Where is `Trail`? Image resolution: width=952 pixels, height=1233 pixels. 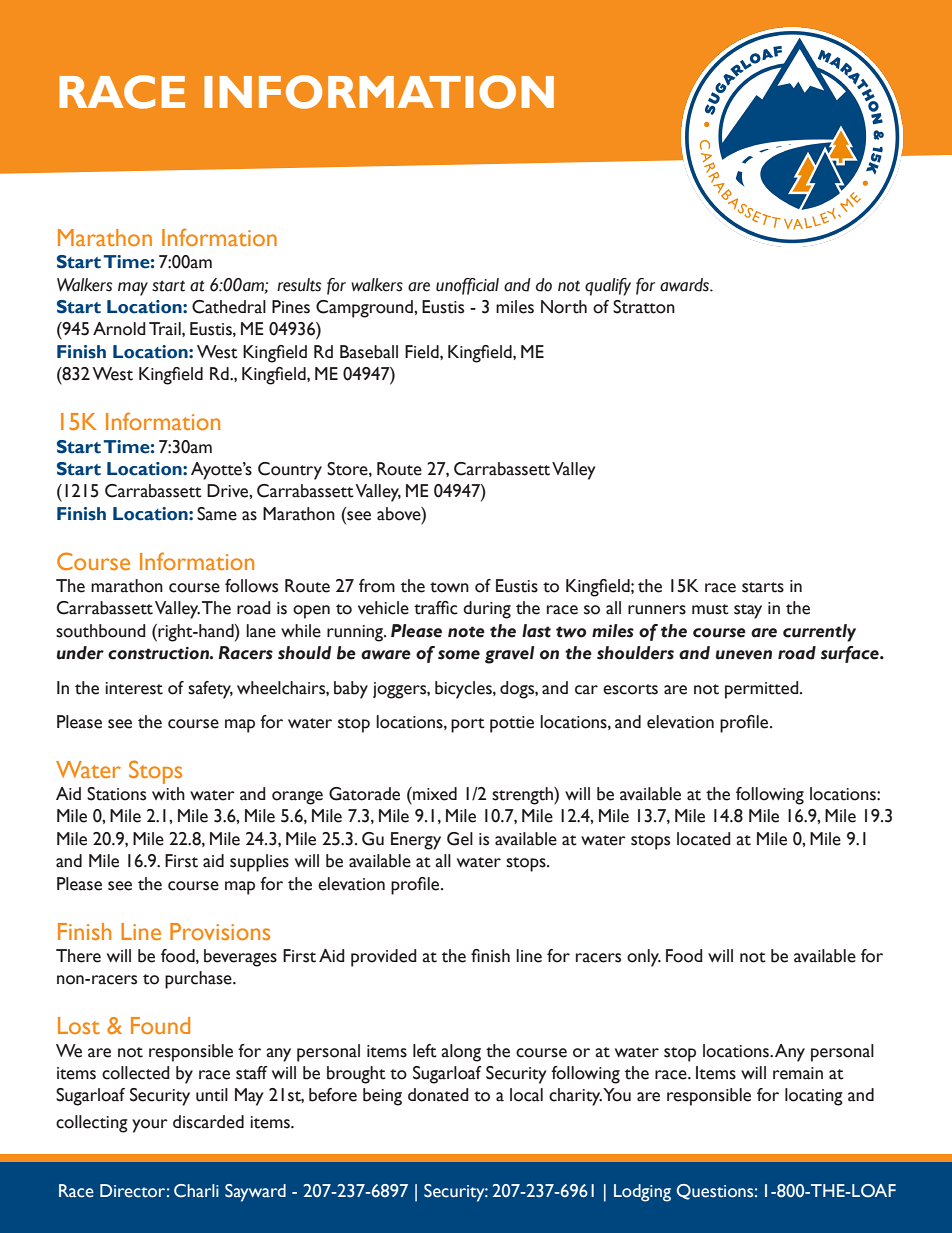 Trail is located at coordinates (166, 329).
